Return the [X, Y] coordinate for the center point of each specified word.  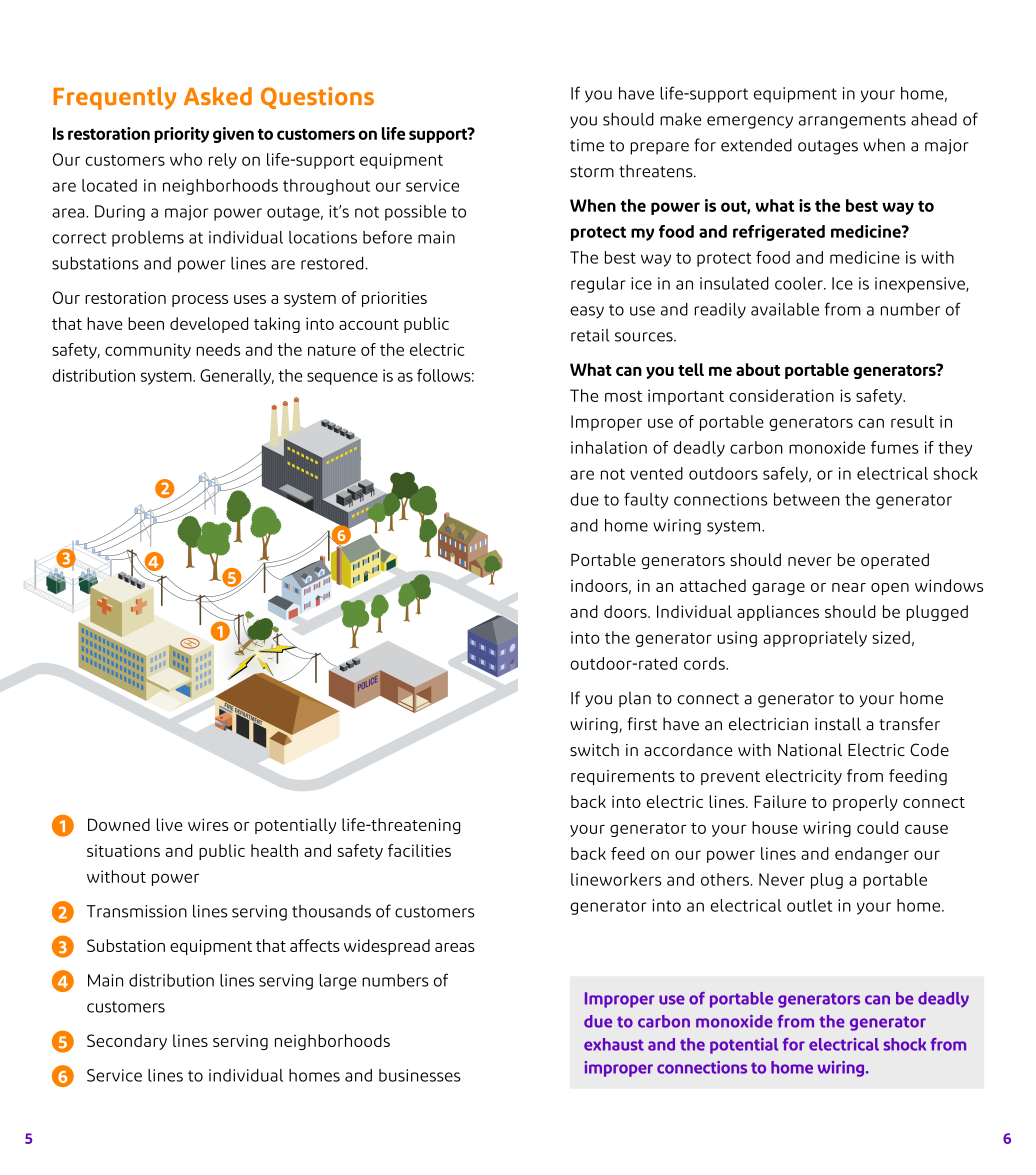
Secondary [127, 1042]
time [587, 145]
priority [181, 135]
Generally [237, 377]
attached [713, 585]
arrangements [852, 121]
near [849, 587]
